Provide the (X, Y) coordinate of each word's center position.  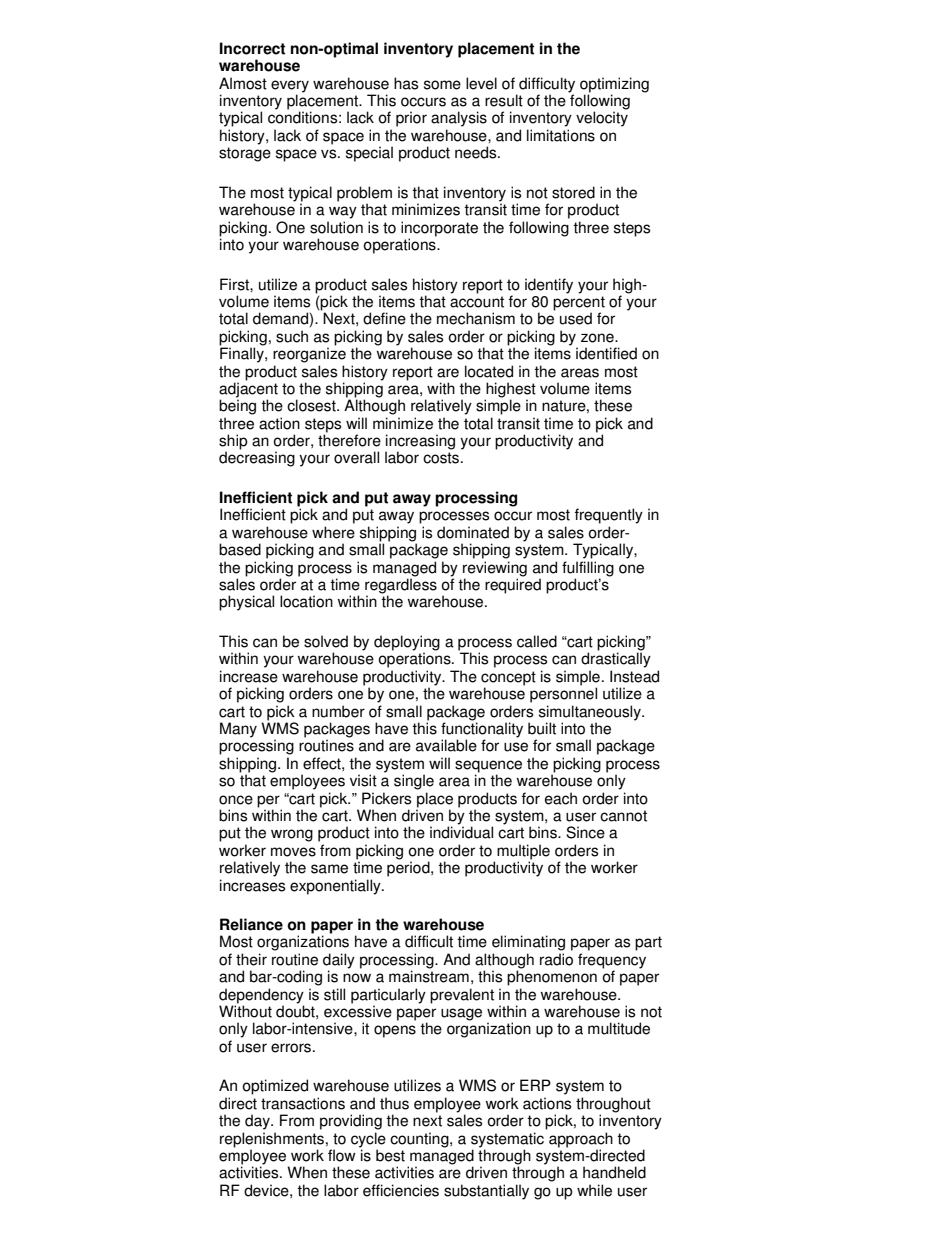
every (290, 87)
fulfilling (588, 569)
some (442, 85)
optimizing (614, 86)
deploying (407, 644)
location (306, 601)
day (258, 1122)
